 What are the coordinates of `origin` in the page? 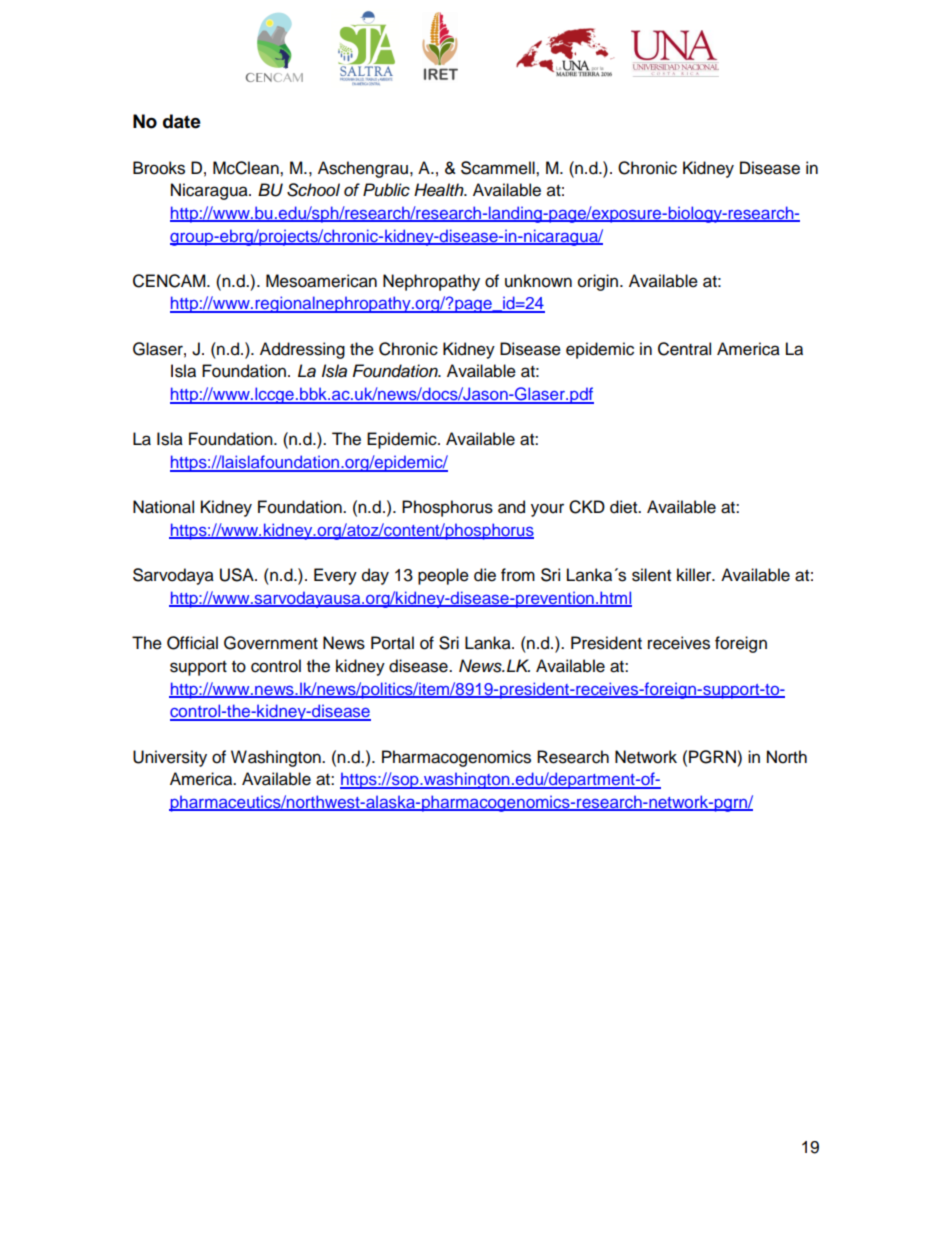 It's located at (599, 282).
